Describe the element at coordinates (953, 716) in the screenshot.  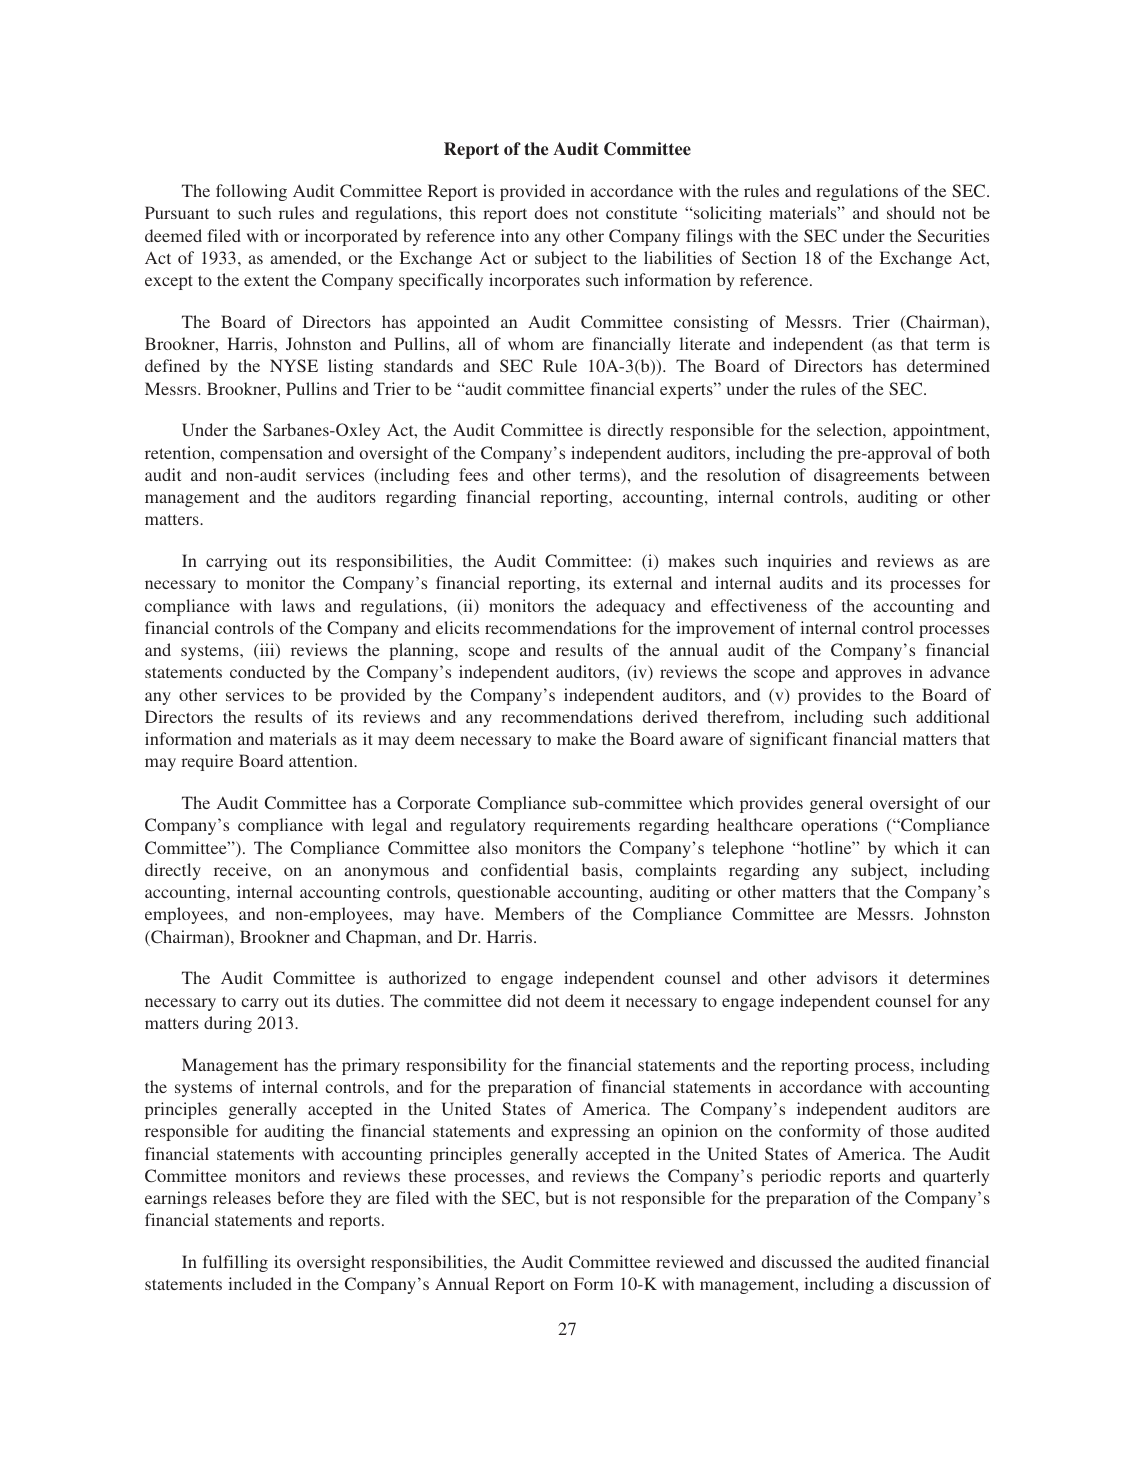
I see `additional` at that location.
